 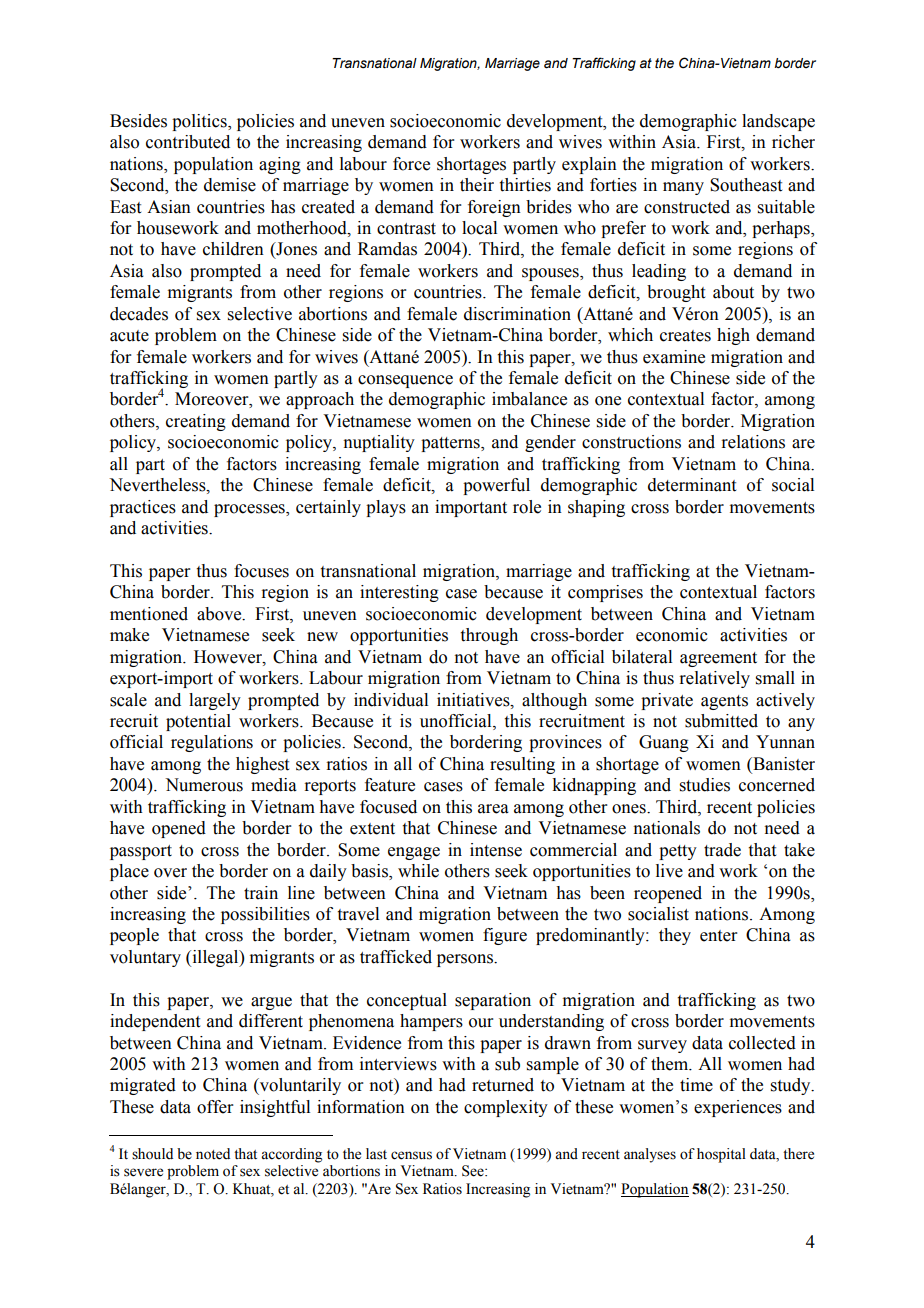 I want to click on hospital, so click(x=721, y=1155).
